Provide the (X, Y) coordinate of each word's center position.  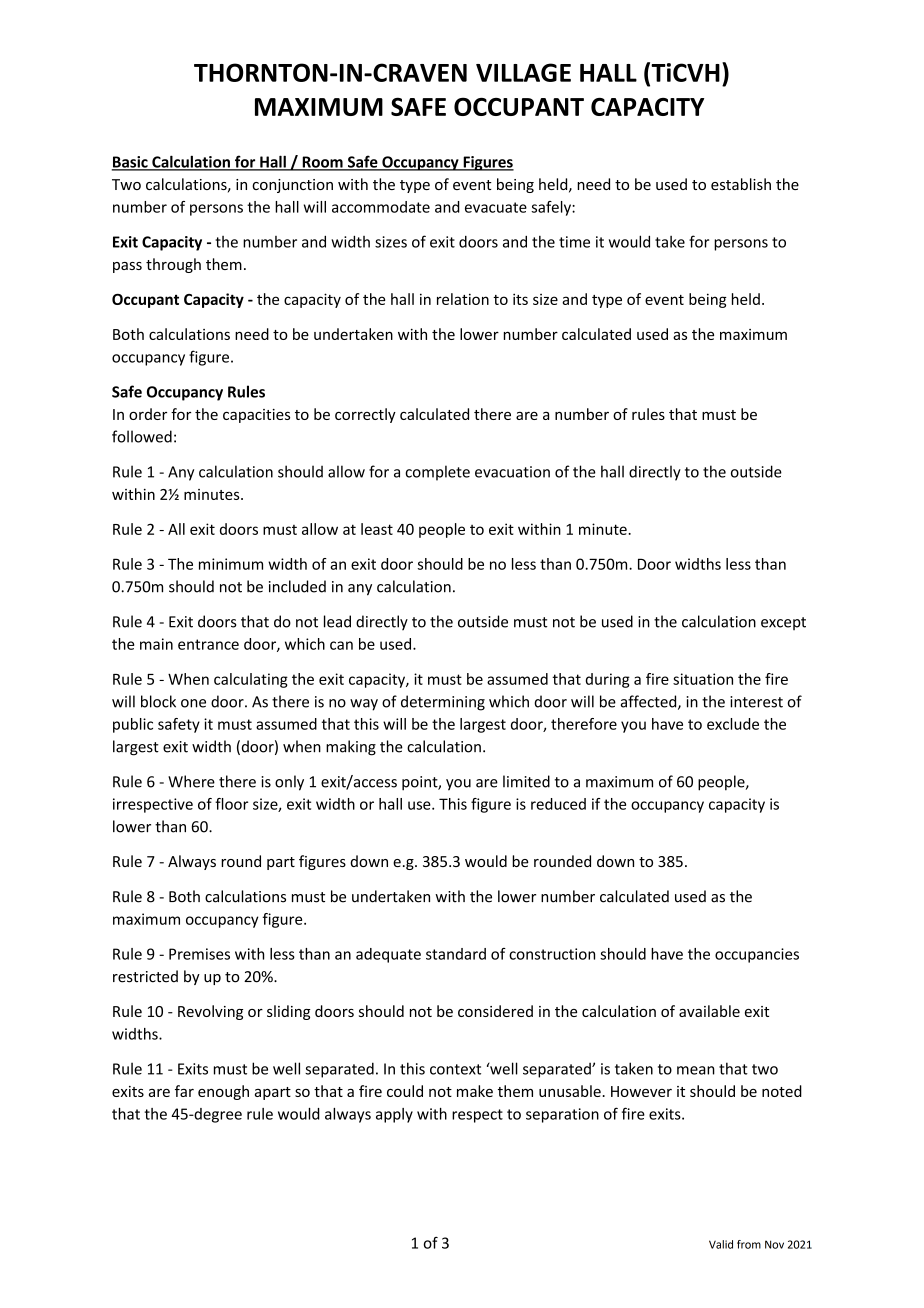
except (783, 623)
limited (526, 781)
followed (142, 436)
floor (231, 804)
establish (741, 184)
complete (437, 473)
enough (223, 1092)
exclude (733, 724)
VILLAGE (523, 72)
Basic (131, 163)
